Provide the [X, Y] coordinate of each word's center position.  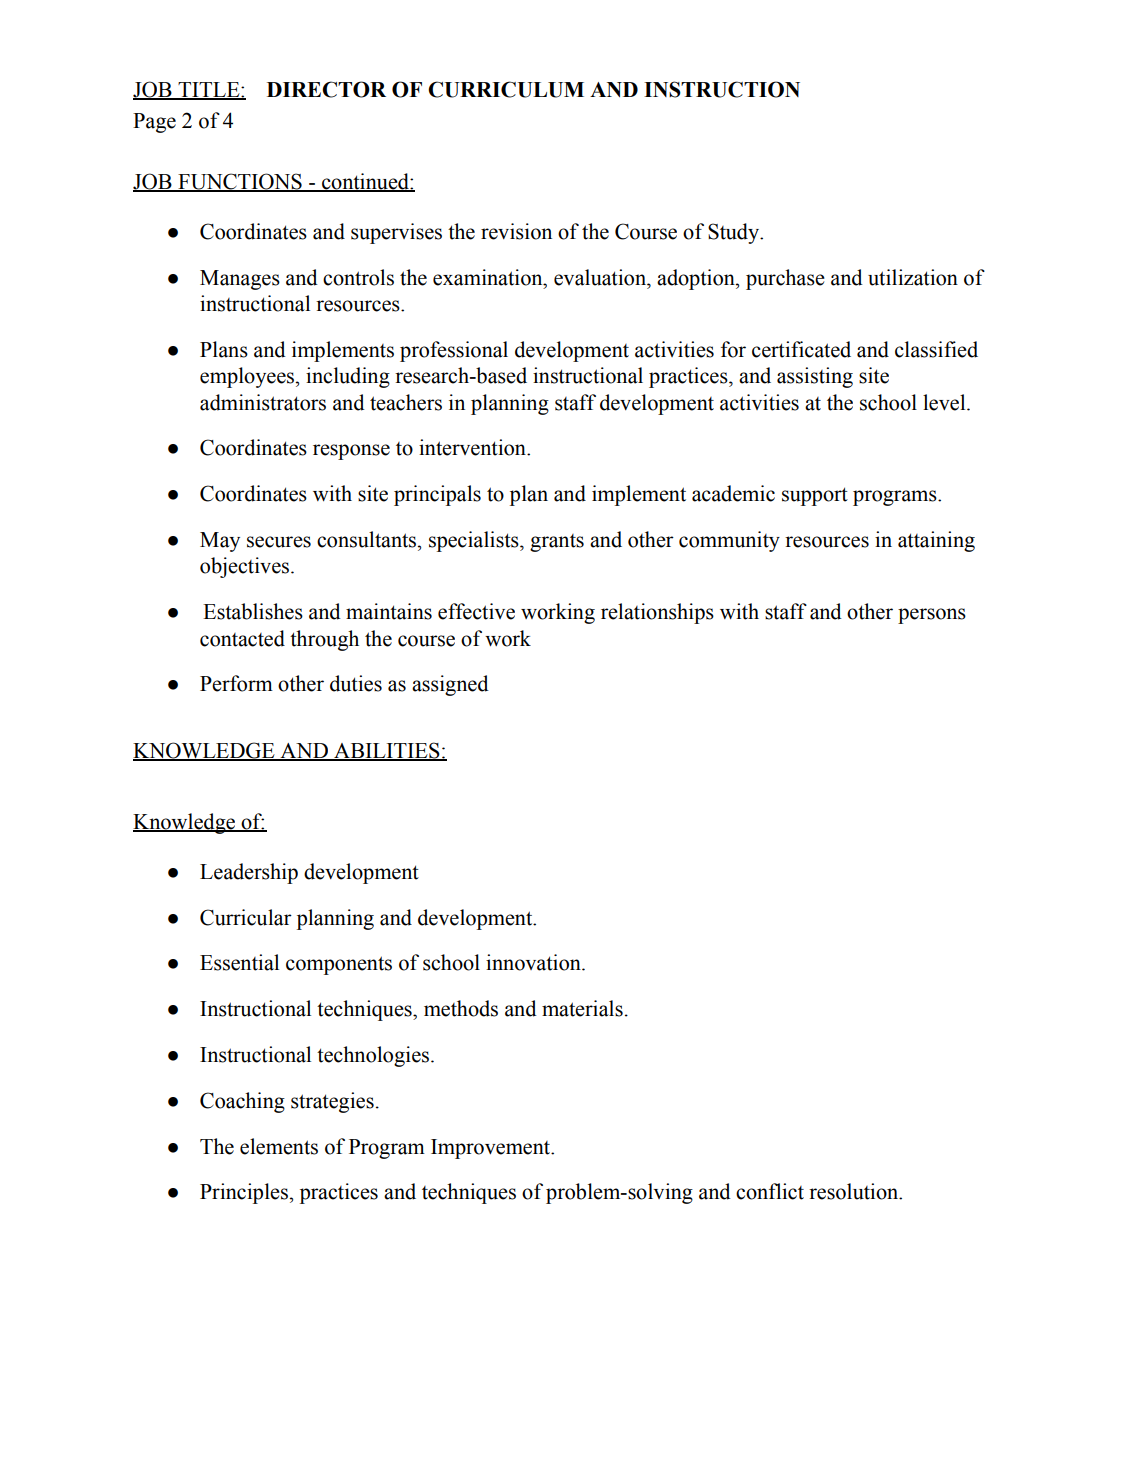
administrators [263, 402]
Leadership [249, 873]
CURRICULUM [506, 89]
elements [279, 1146]
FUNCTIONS [240, 182]
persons [932, 616]
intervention [473, 447]
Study [735, 233]
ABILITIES [387, 751]
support [815, 496]
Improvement [492, 1149]
